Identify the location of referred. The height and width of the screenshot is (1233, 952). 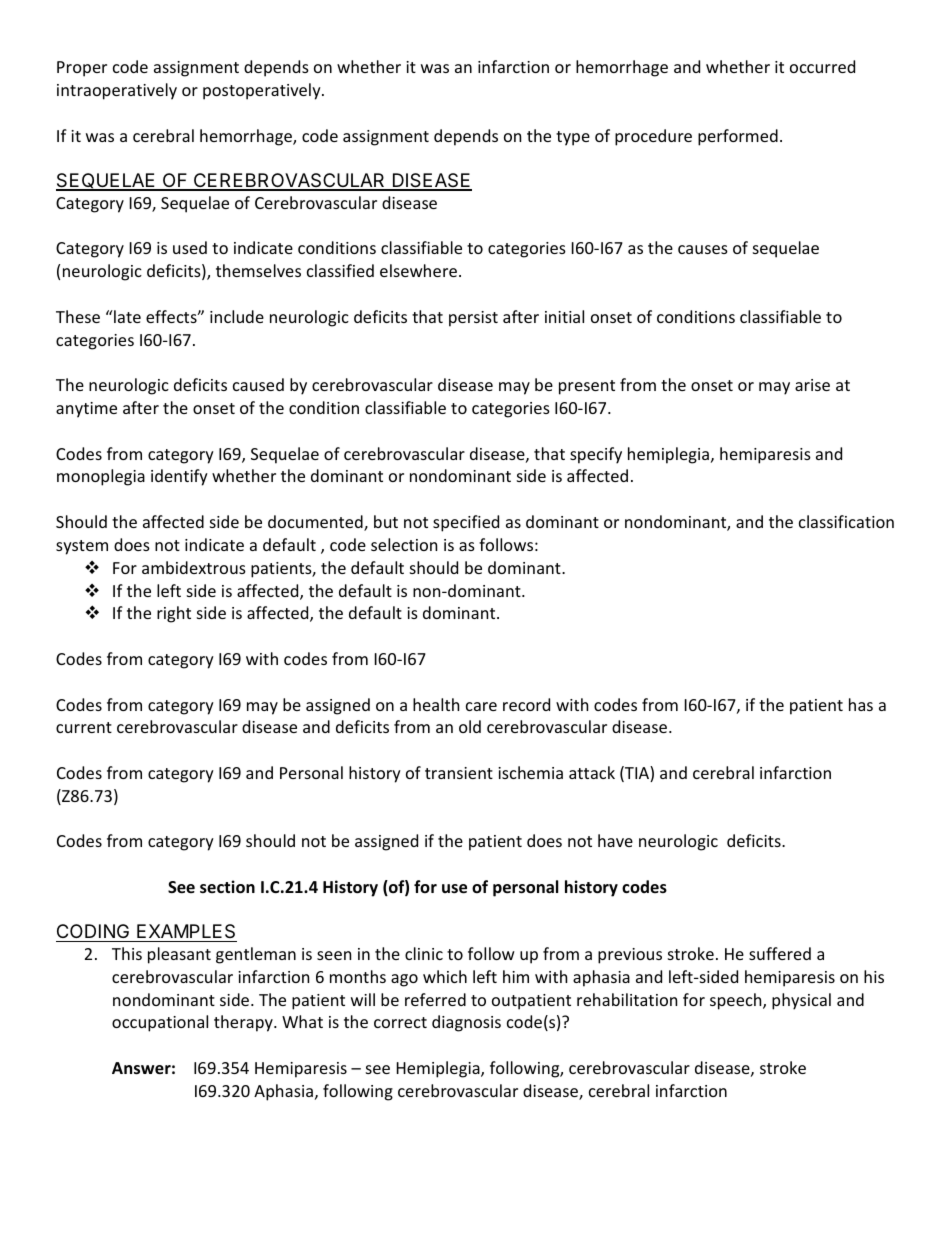
(435, 999).
